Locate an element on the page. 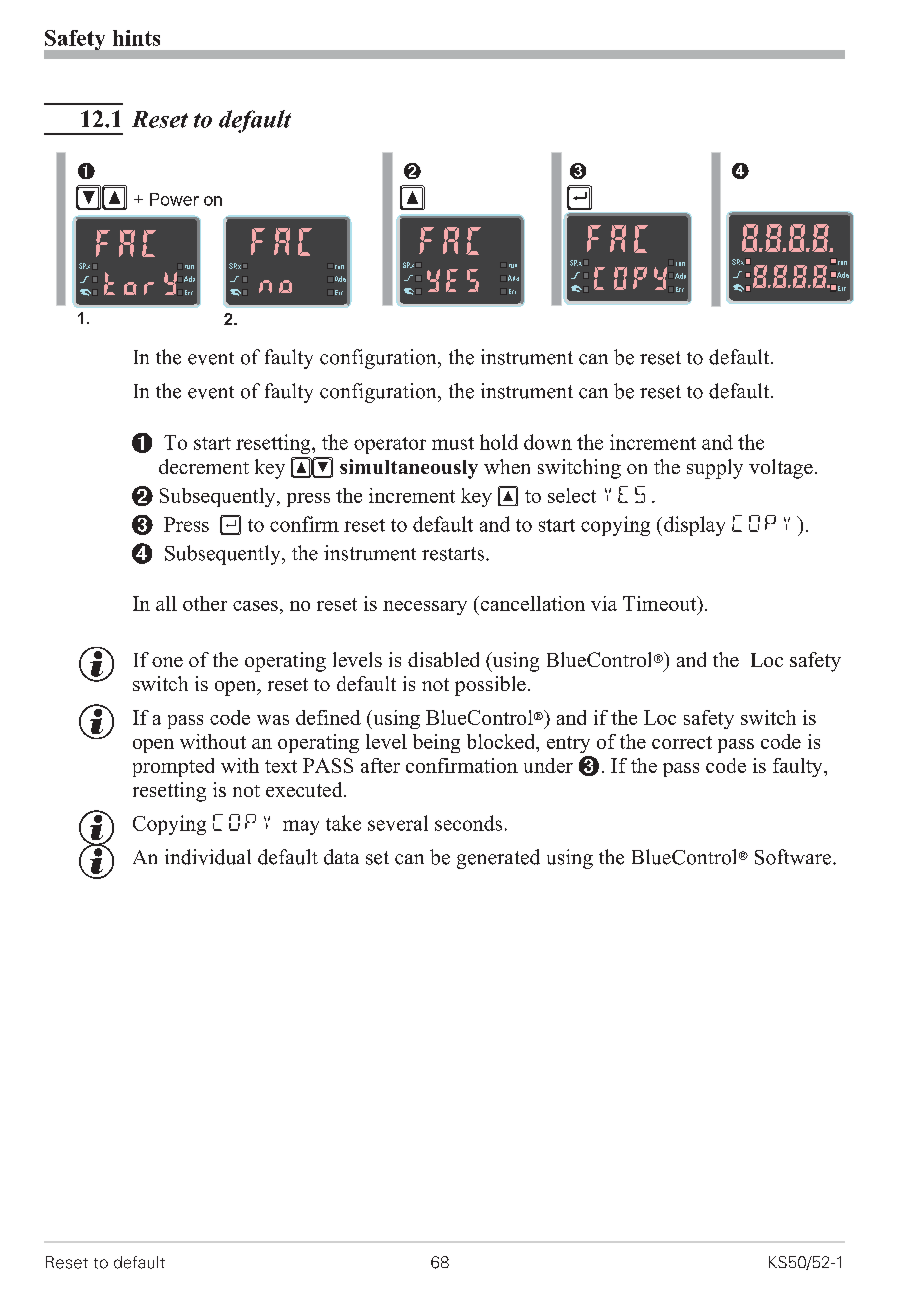 This page has height=1308, width=924. supply is located at coordinates (715, 469).
